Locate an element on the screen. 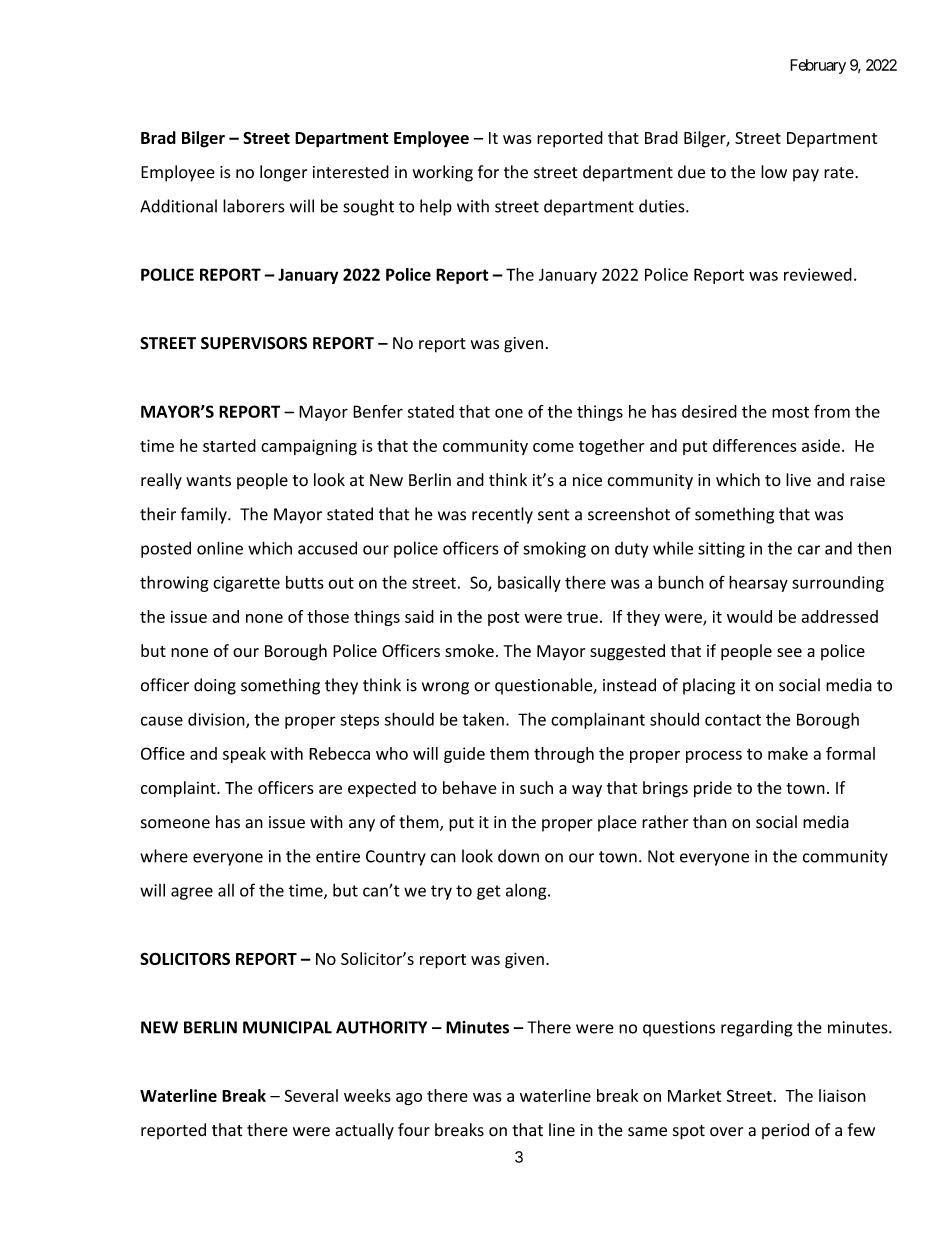 The image size is (952, 1233). basically is located at coordinates (529, 584).
